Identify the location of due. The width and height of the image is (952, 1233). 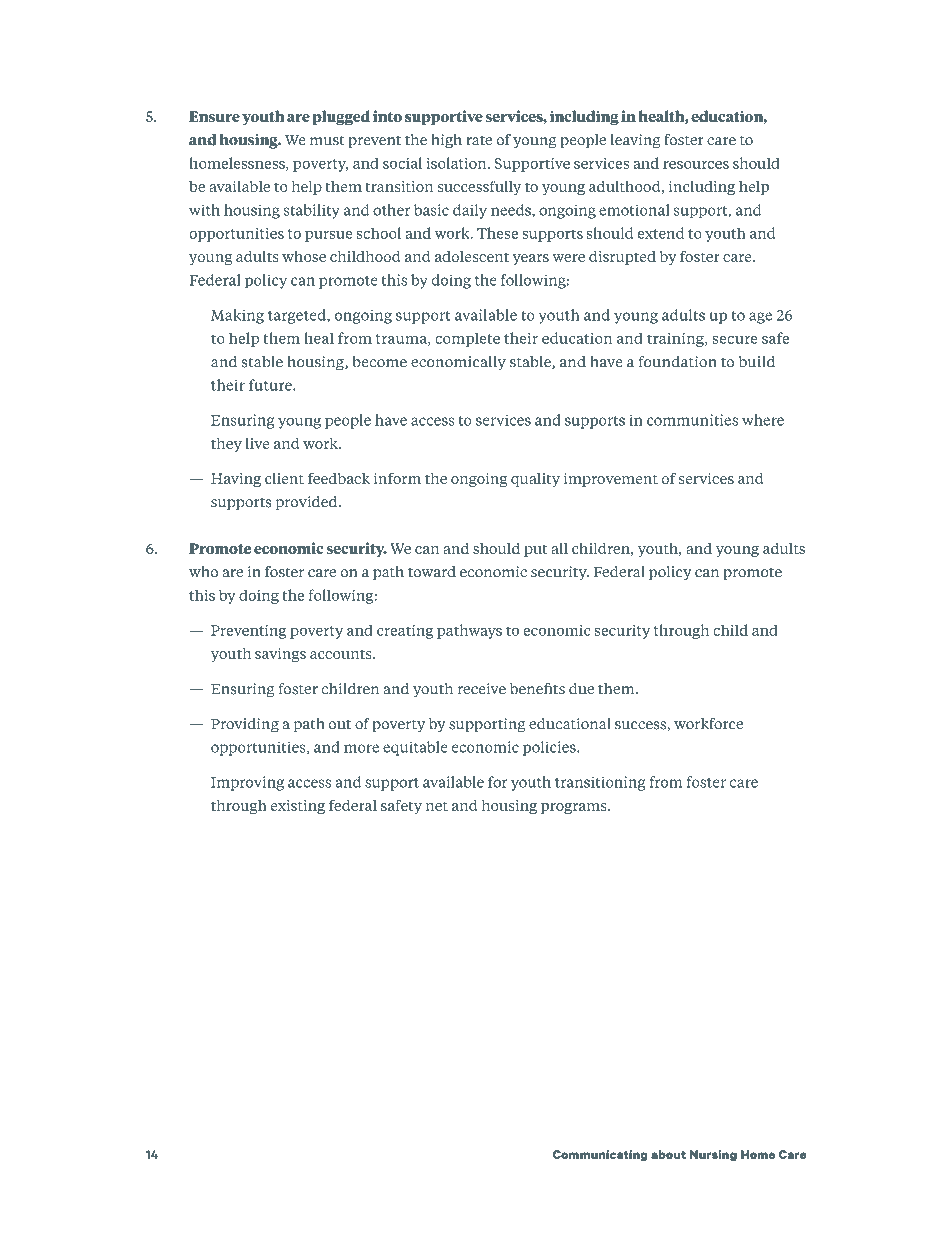
(581, 689).
